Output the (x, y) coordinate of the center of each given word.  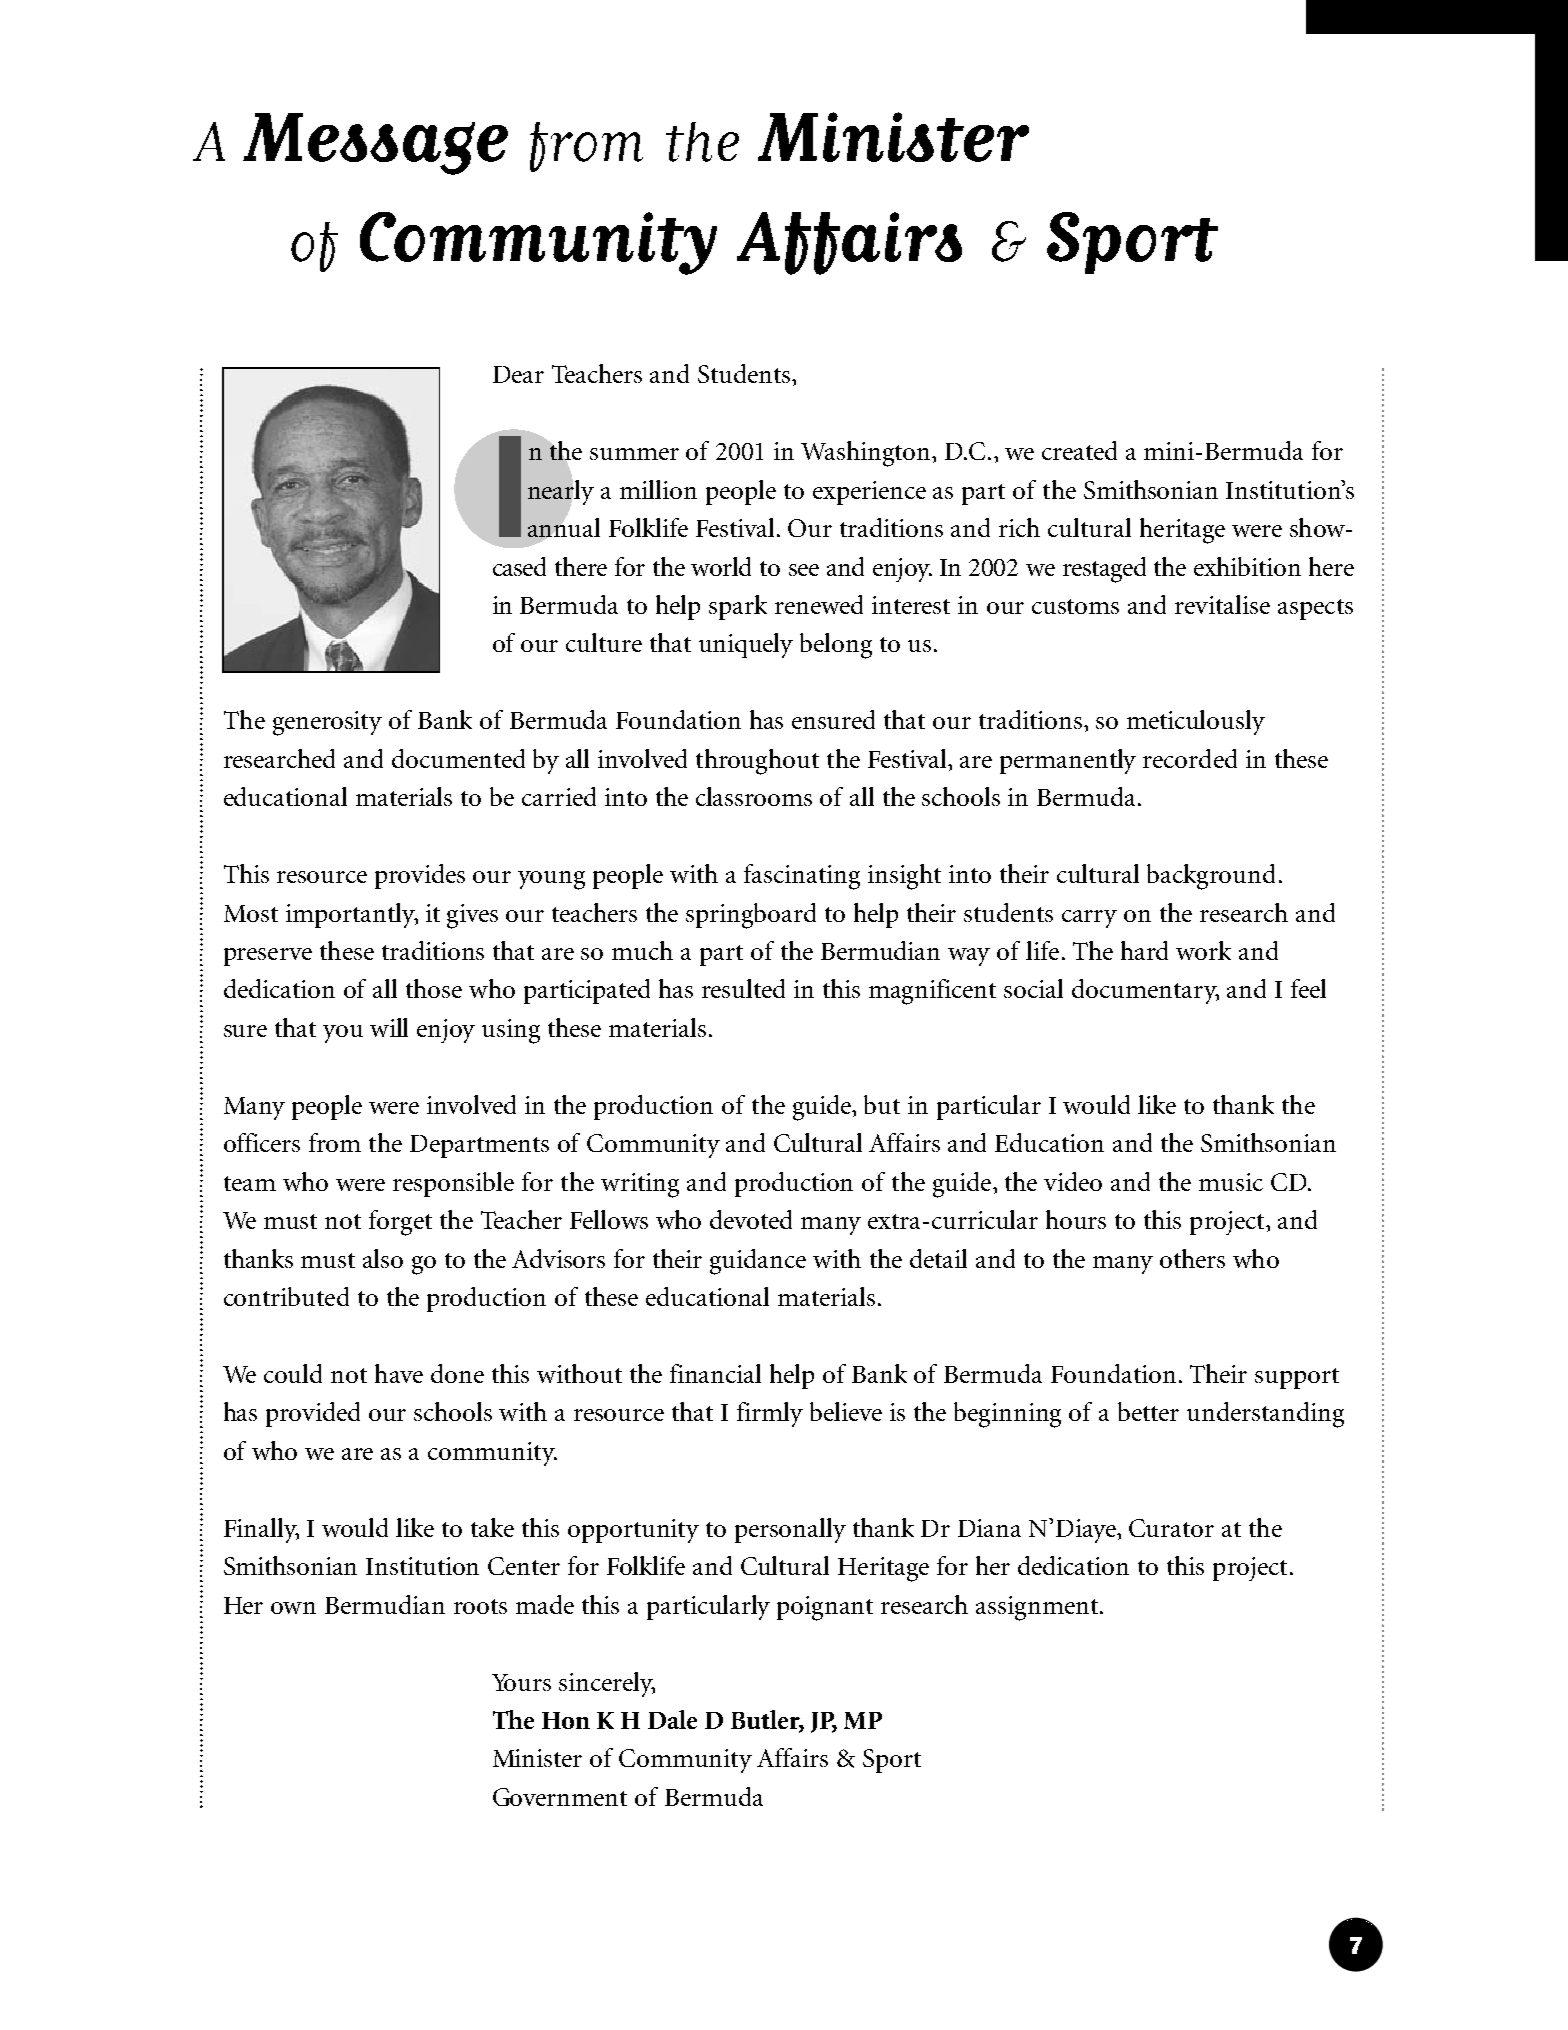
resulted (743, 988)
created (1079, 450)
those (434, 988)
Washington (867, 454)
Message (375, 144)
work (1203, 950)
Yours (521, 1682)
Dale (672, 1719)
